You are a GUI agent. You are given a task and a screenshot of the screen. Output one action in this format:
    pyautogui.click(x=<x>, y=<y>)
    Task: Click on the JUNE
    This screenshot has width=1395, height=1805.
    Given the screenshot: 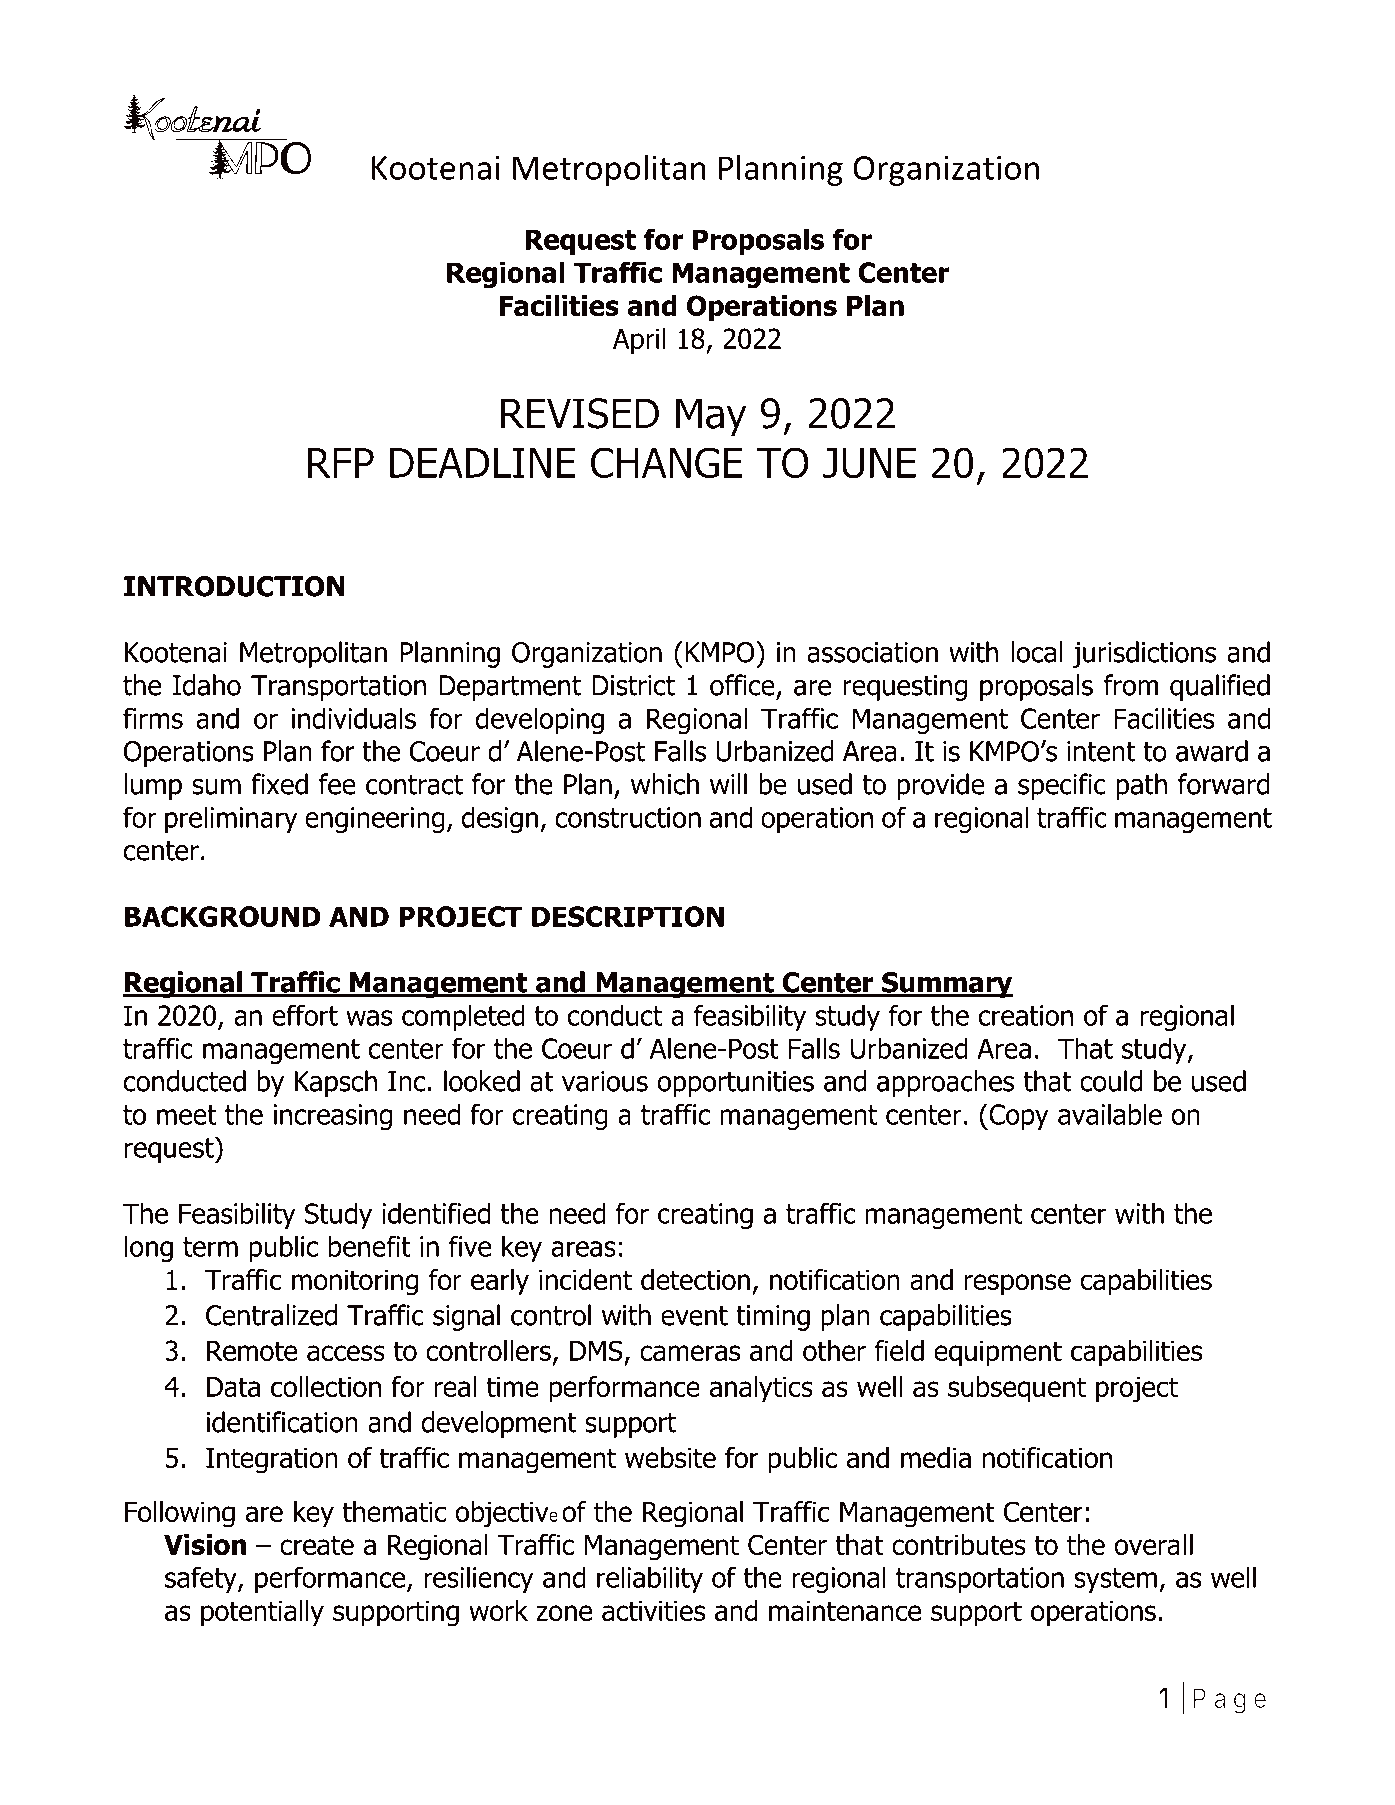 What is the action you would take?
    pyautogui.click(x=869, y=463)
